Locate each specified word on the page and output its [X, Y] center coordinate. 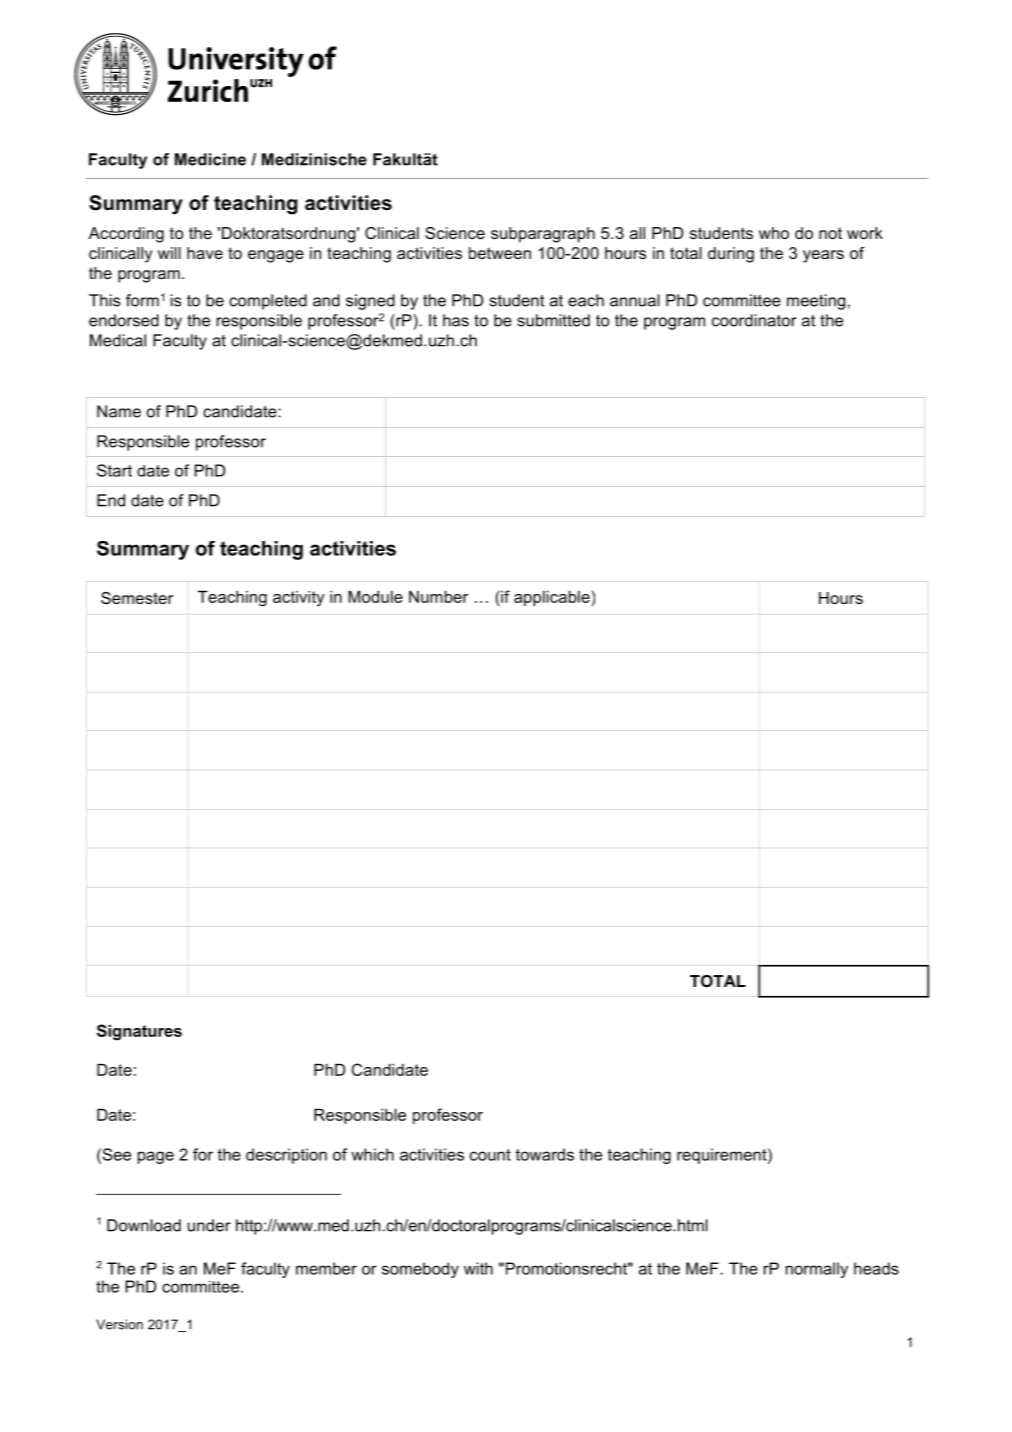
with [478, 1268]
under [209, 1225]
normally [817, 1270]
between [500, 253]
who [774, 233]
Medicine [210, 159]
